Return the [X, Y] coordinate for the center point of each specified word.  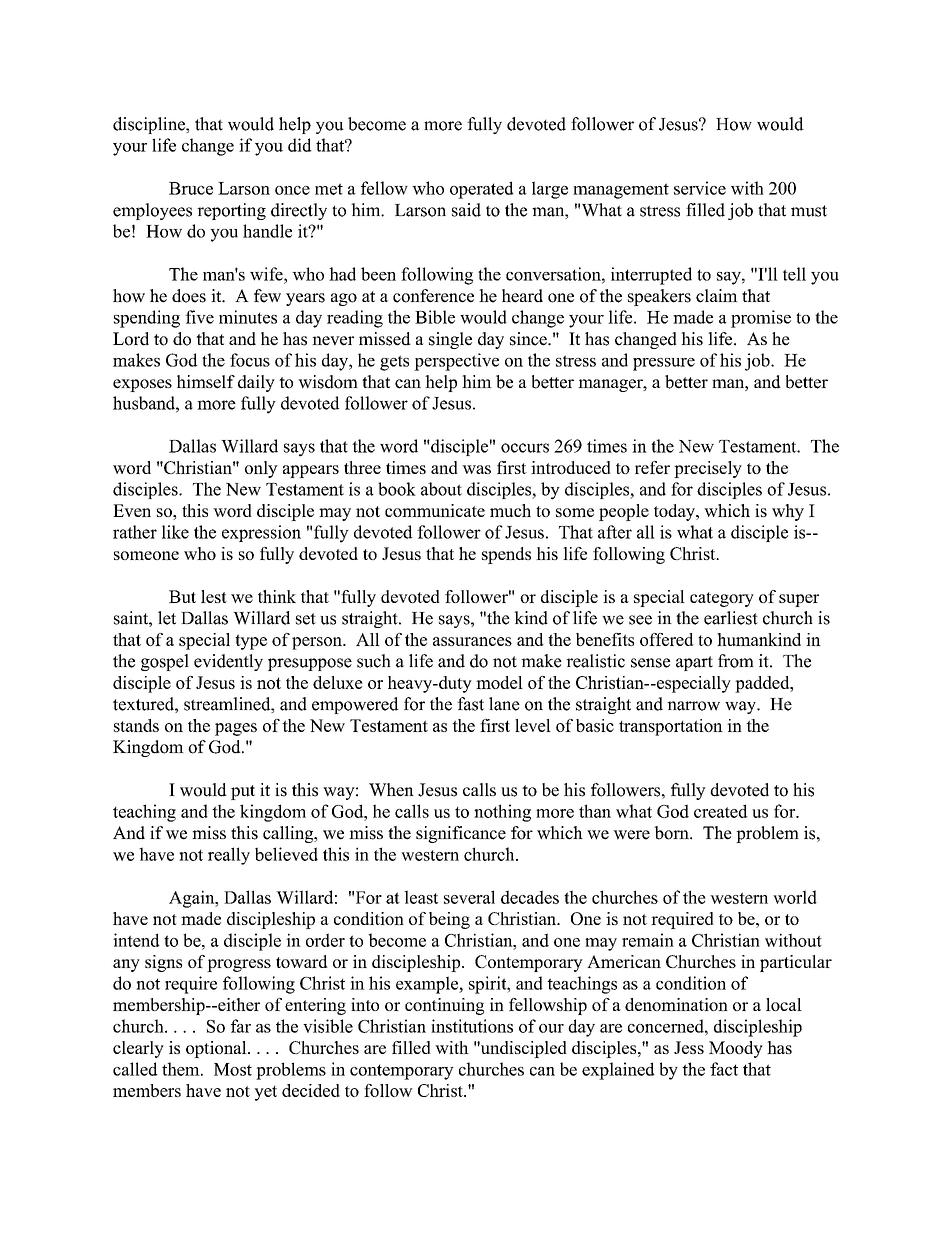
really [229, 856]
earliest [731, 618]
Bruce [191, 188]
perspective [456, 362]
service [700, 188]
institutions [472, 1026]
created [721, 811]
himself [206, 382]
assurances [472, 641]
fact [724, 1069]
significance [461, 834]
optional [217, 1049]
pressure [664, 364]
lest [214, 596]
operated [482, 190]
